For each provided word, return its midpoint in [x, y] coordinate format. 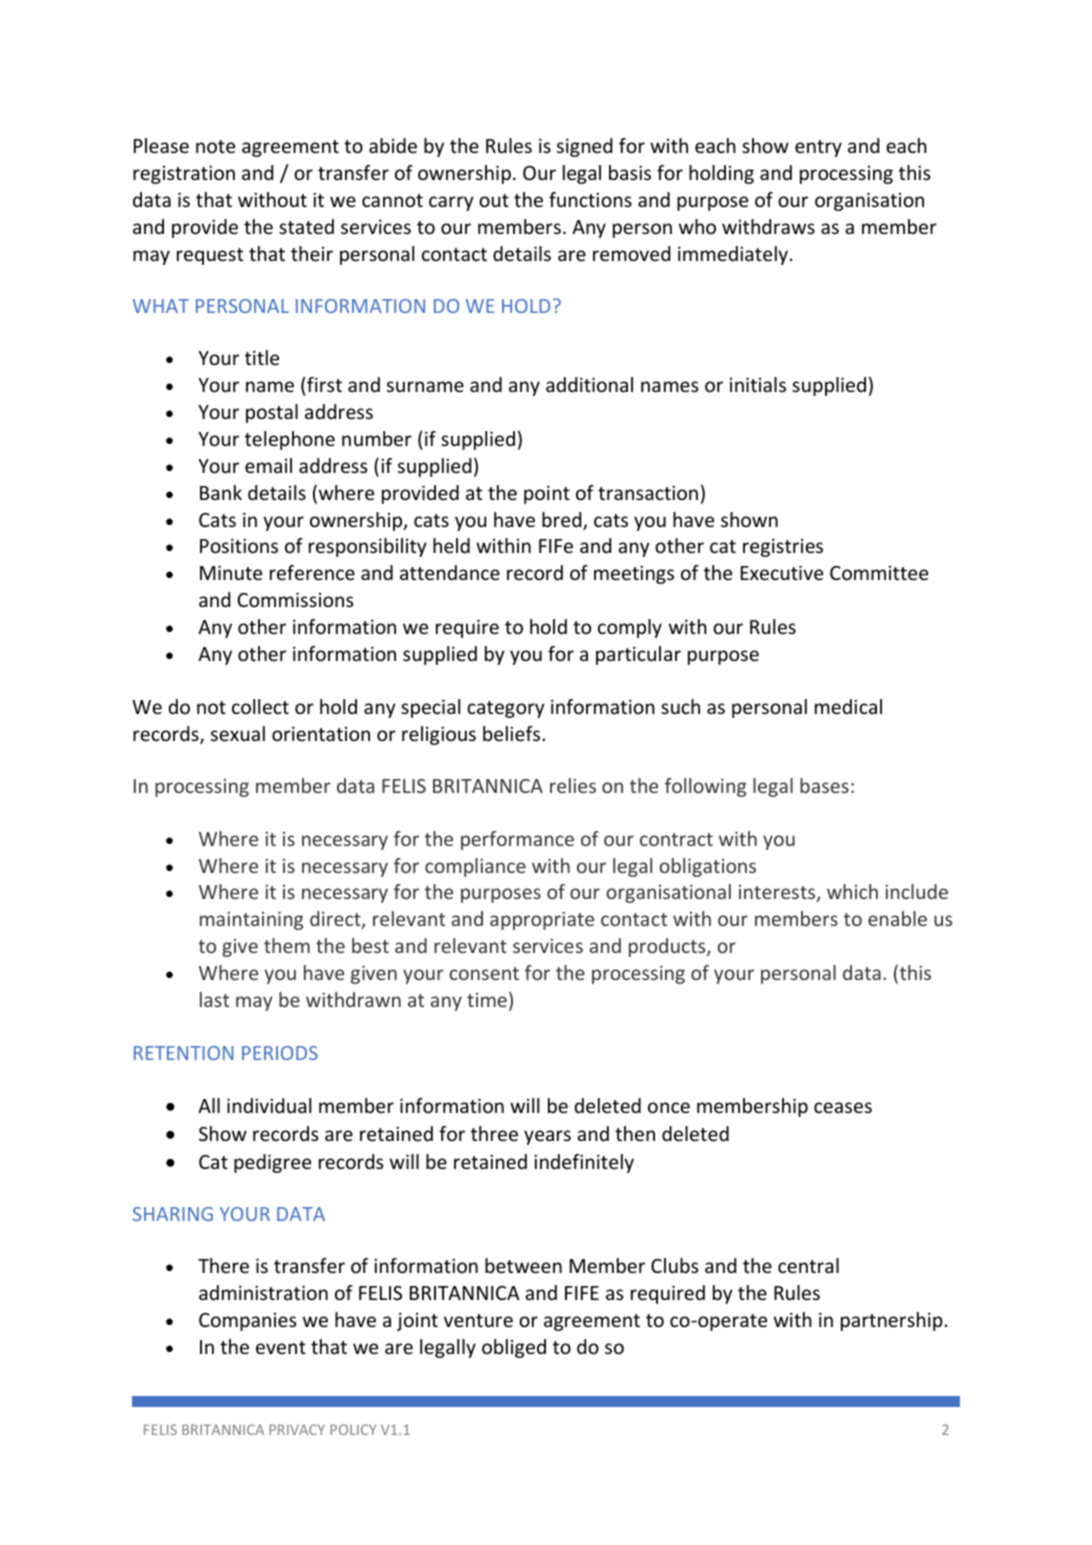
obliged [514, 1348]
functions [590, 199]
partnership [892, 1321]
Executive [782, 572]
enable [897, 918]
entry [818, 148]
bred [563, 521]
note [215, 146]
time [487, 1000]
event [281, 1347]
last [214, 999]
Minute [231, 572]
